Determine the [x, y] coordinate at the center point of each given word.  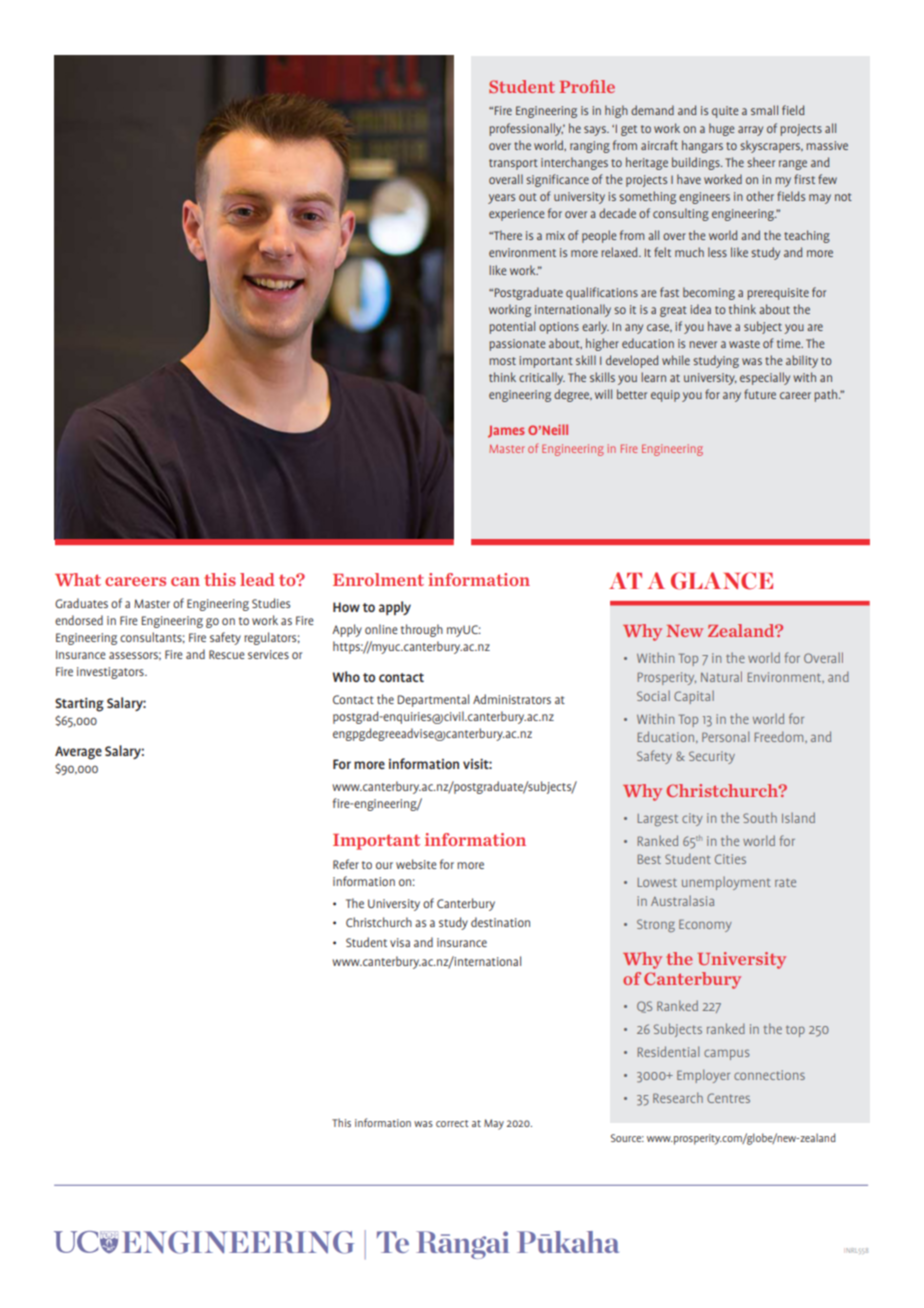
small [764, 110]
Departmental [433, 700]
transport [513, 164]
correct [452, 1123]
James [506, 432]
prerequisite [778, 294]
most [502, 361]
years [501, 199]
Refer [346, 864]
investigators [111, 673]
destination [500, 922]
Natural [721, 676]
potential [512, 327]
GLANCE [722, 581]
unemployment [726, 883]
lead [257, 579]
